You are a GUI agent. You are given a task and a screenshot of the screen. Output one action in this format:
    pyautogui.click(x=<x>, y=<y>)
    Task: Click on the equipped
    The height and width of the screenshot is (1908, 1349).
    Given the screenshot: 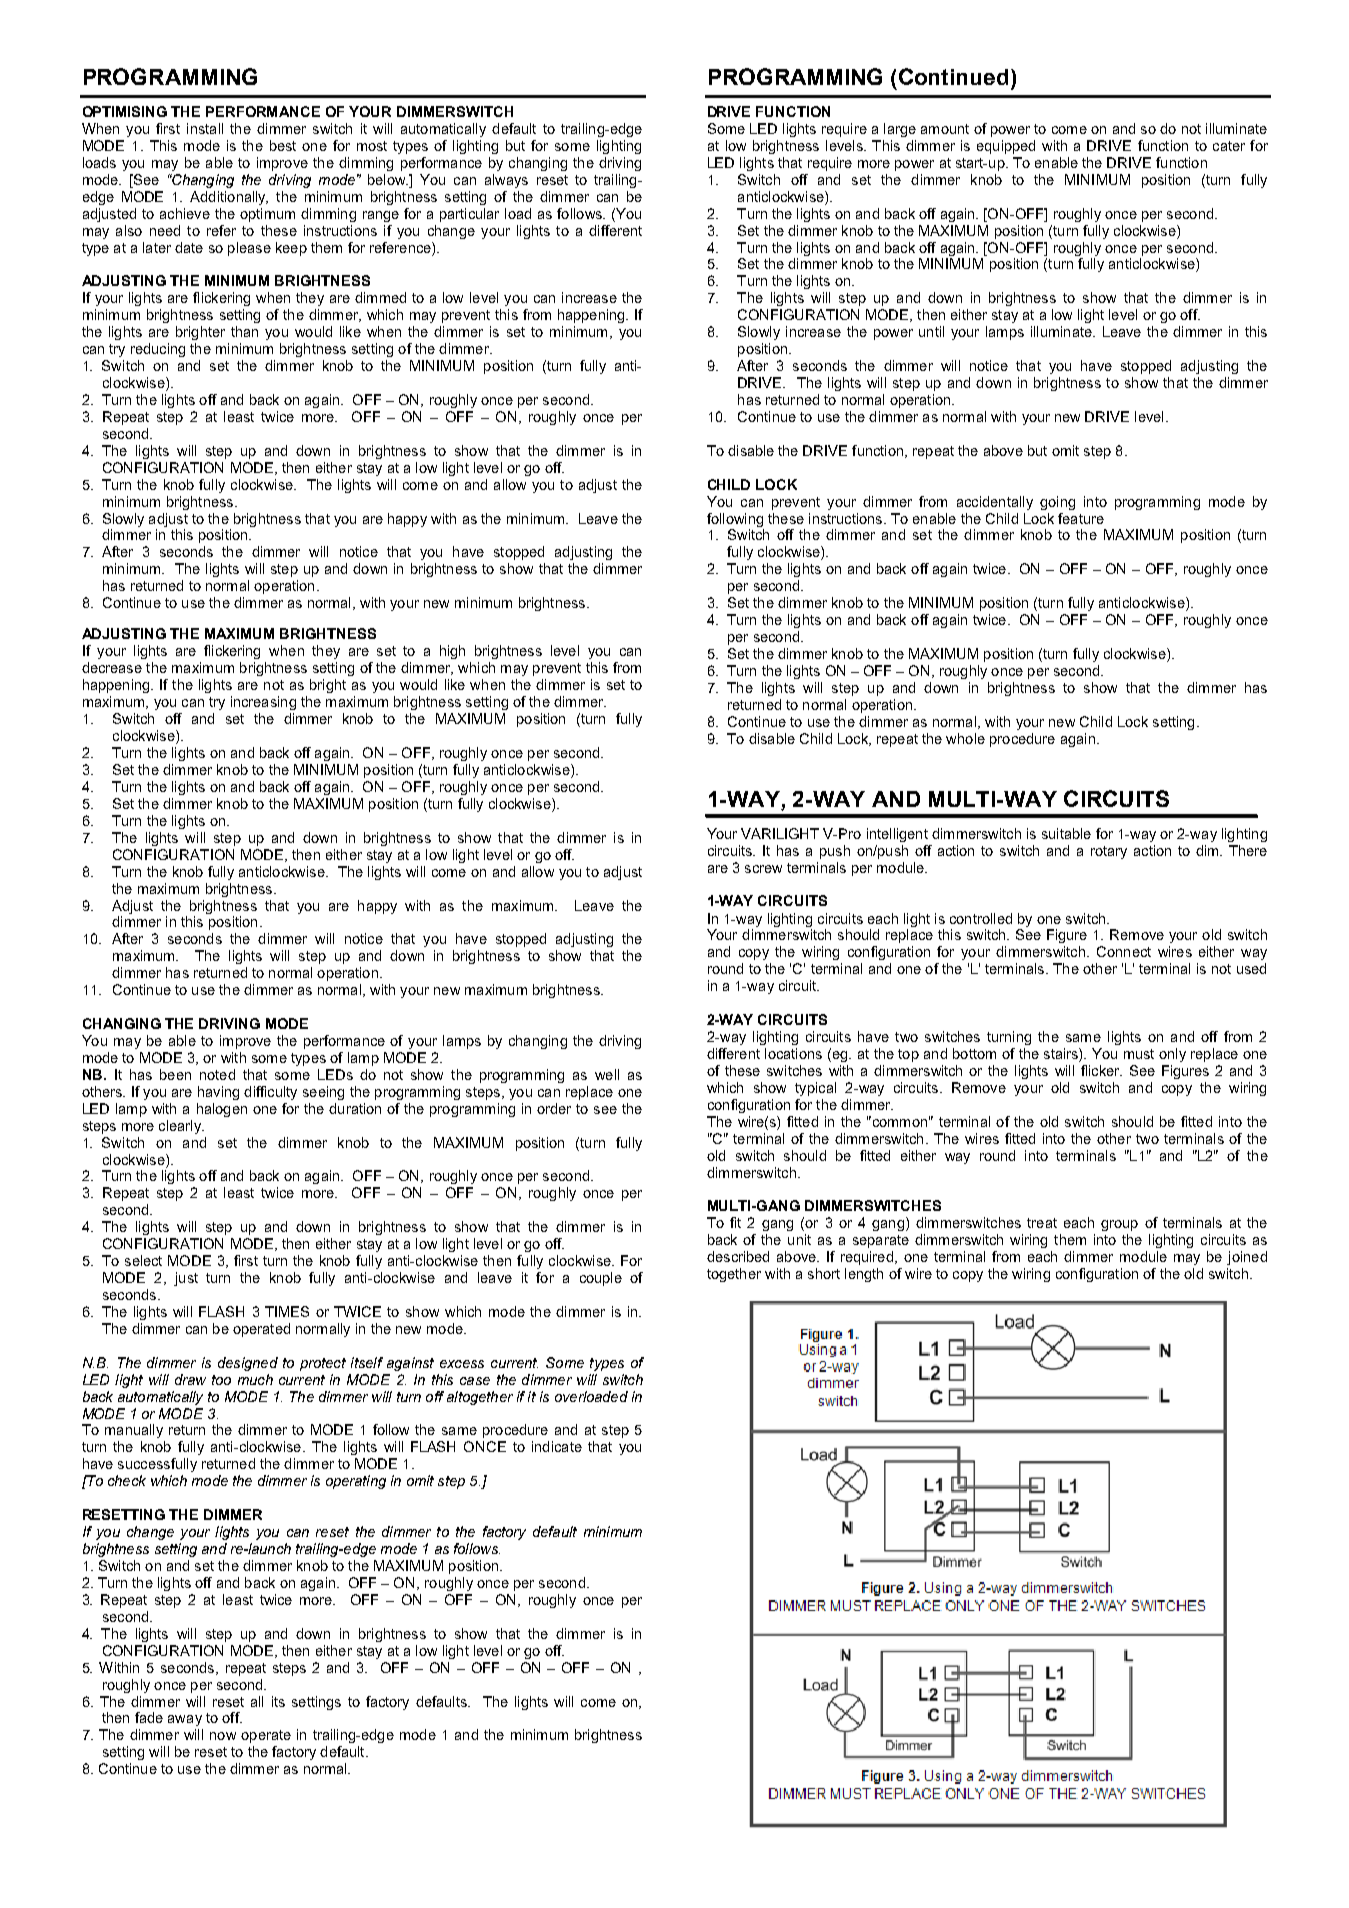 What is the action you would take?
    pyautogui.click(x=1006, y=147)
